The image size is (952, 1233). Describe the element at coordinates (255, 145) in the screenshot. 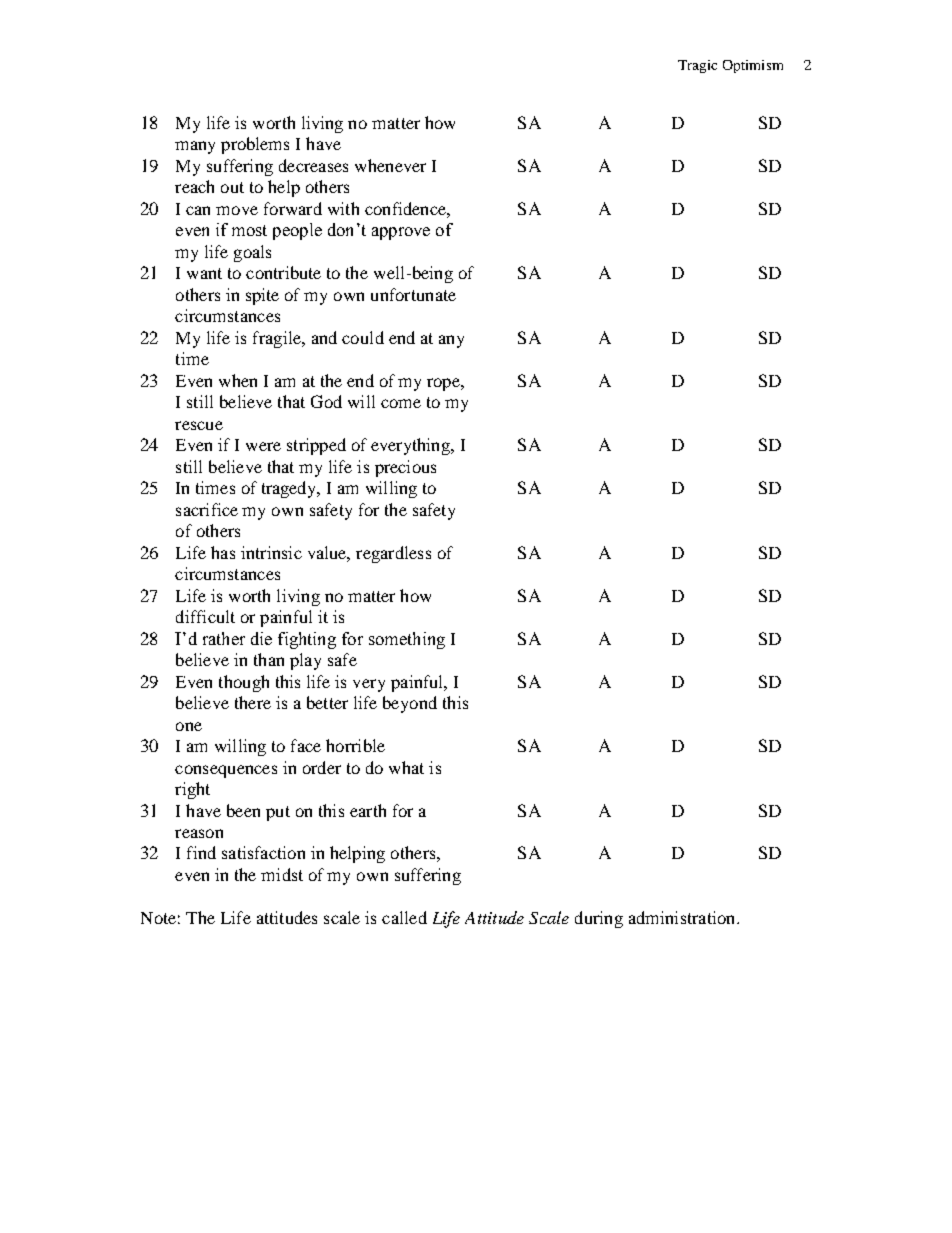

I see `problems` at that location.
